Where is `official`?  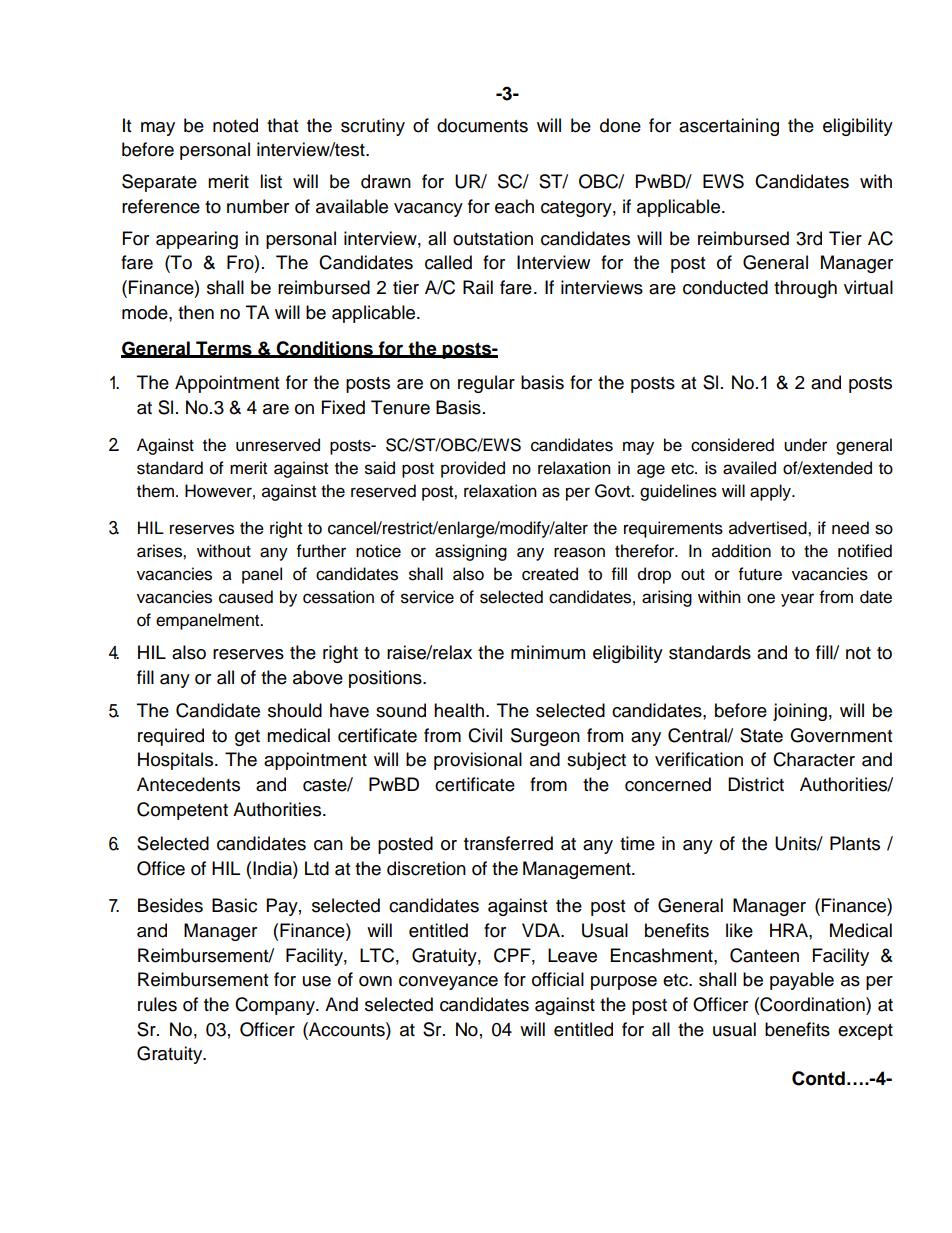 official is located at coordinates (558, 979).
